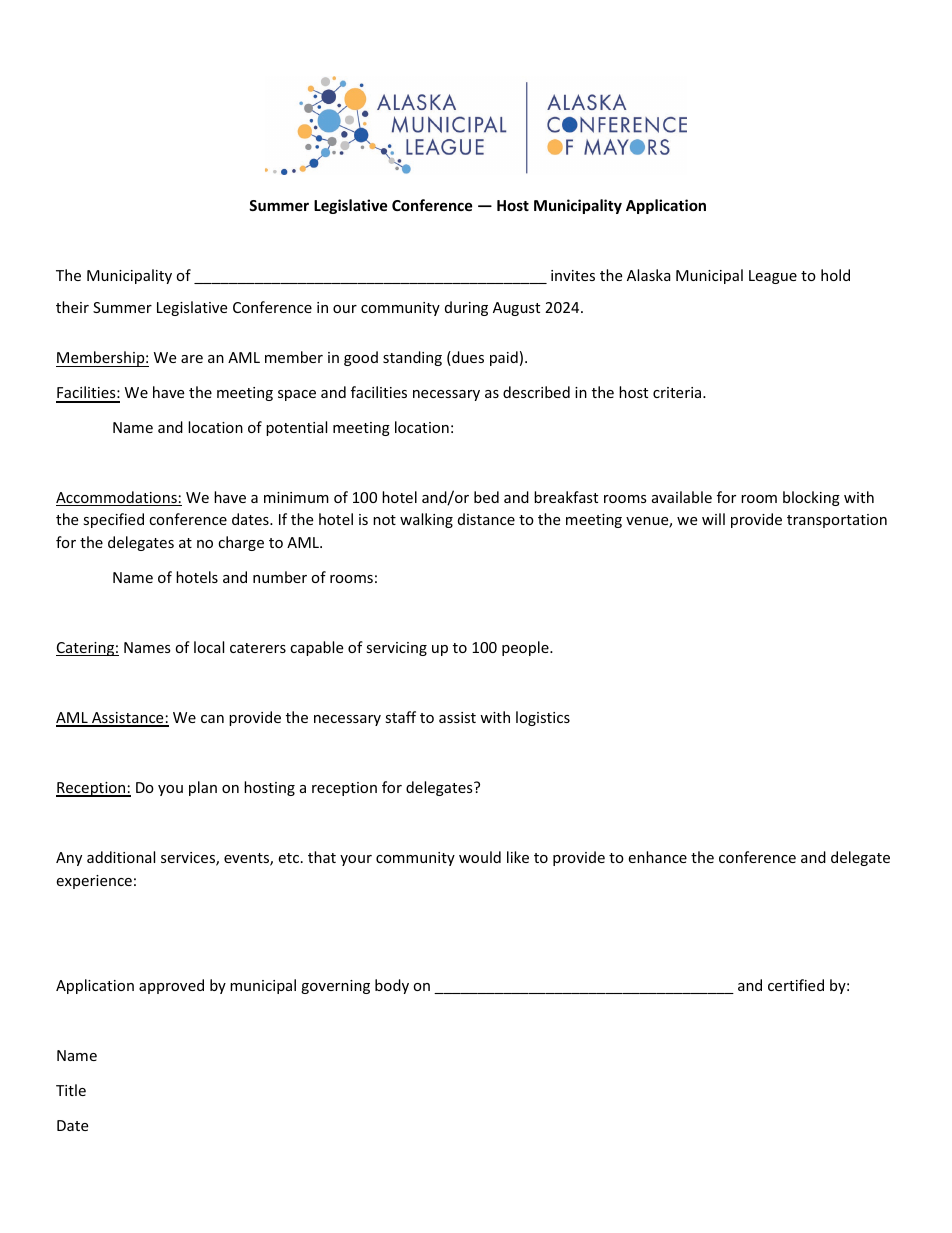  I want to click on body, so click(392, 986).
